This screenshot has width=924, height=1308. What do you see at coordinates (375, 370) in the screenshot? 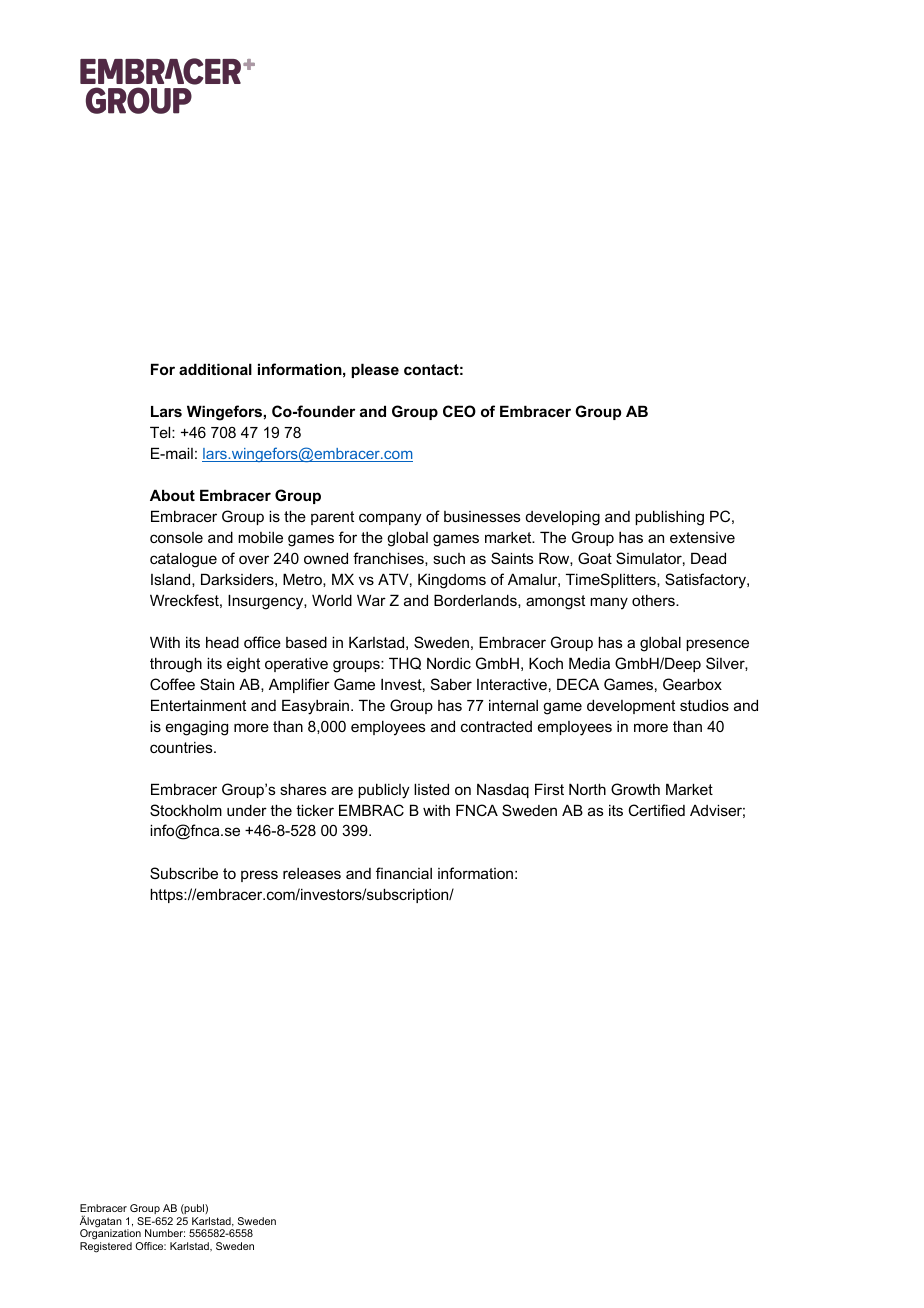
I see `please` at bounding box center [375, 370].
